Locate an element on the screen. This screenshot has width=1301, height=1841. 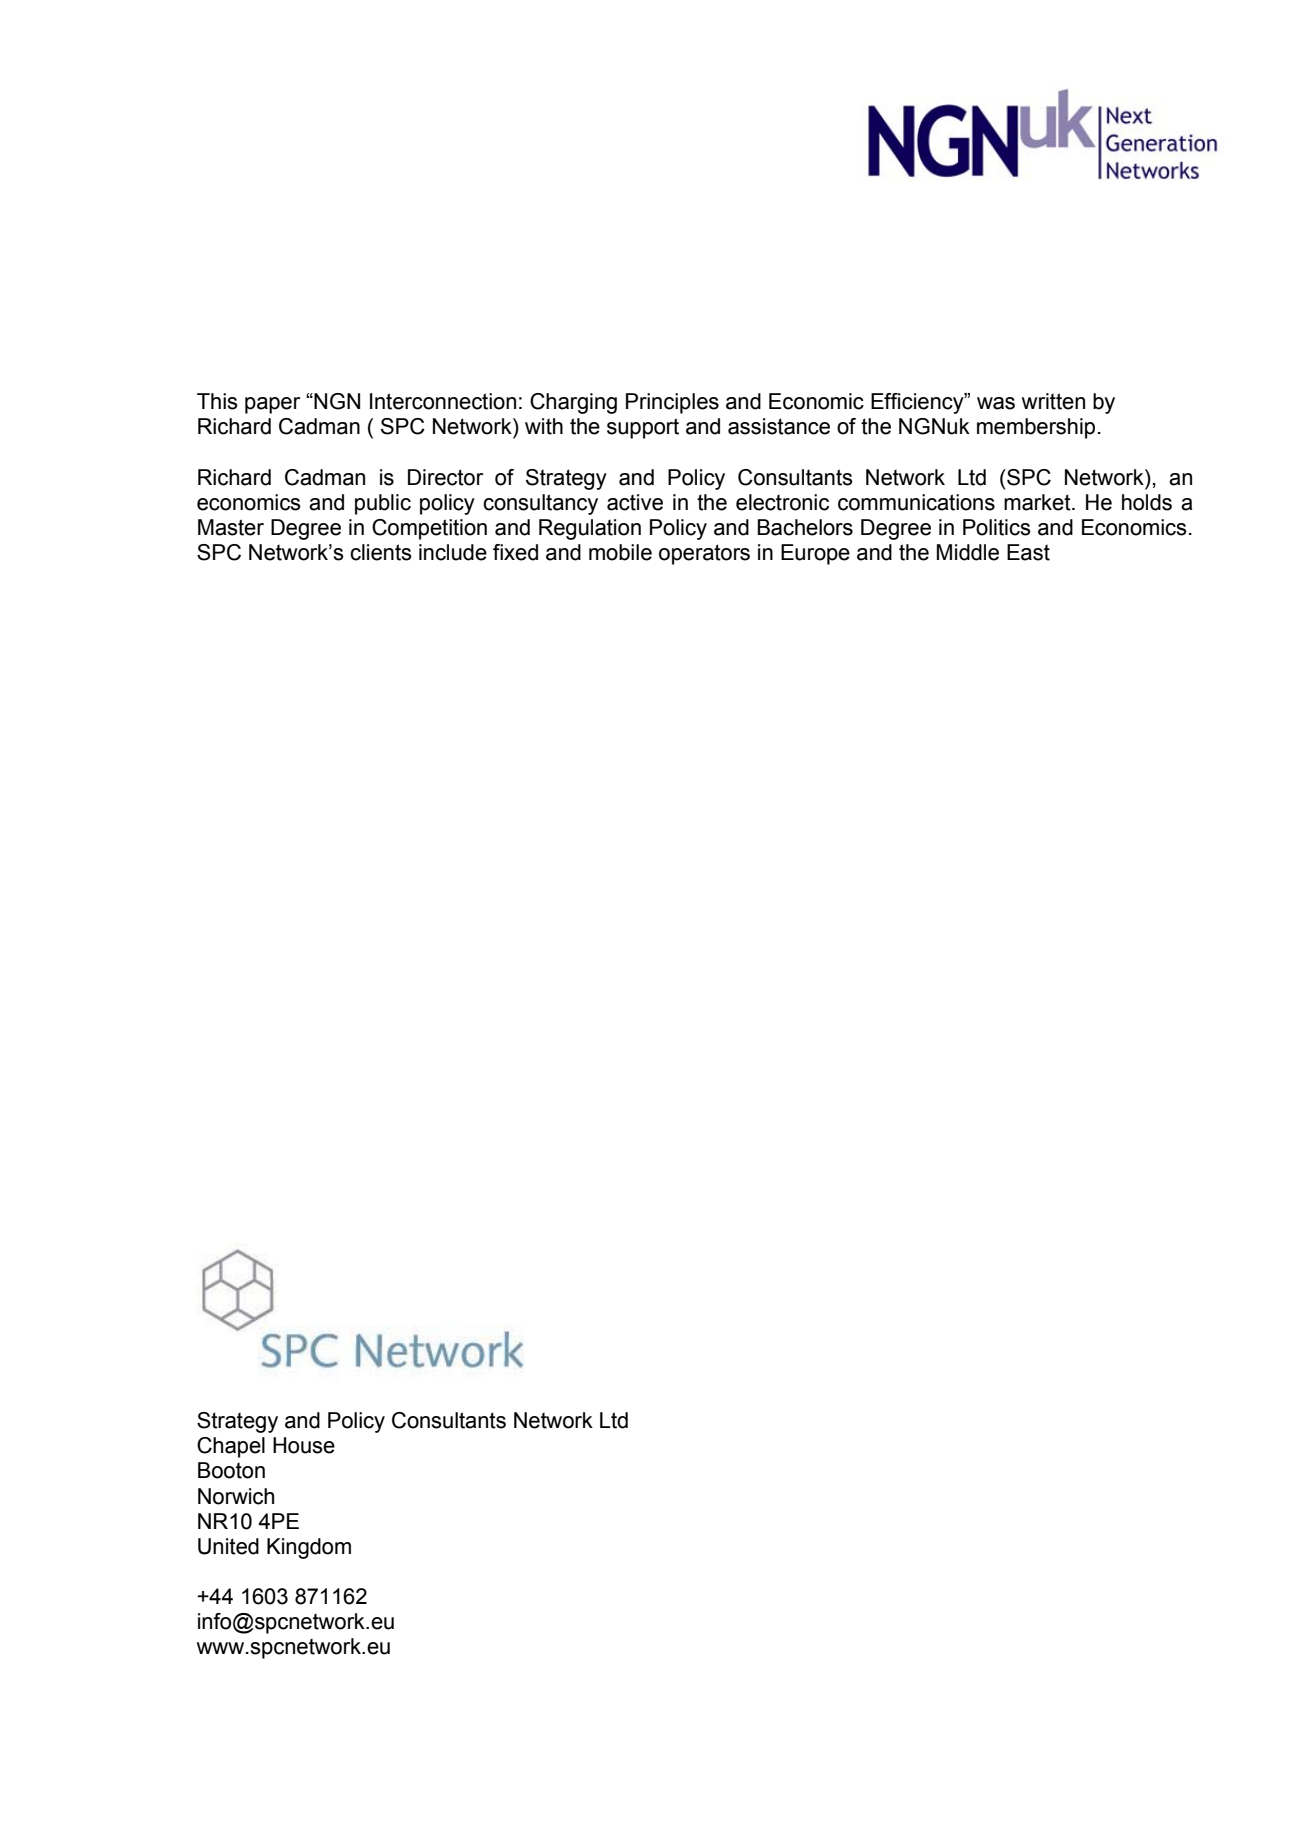
include is located at coordinates (453, 552).
